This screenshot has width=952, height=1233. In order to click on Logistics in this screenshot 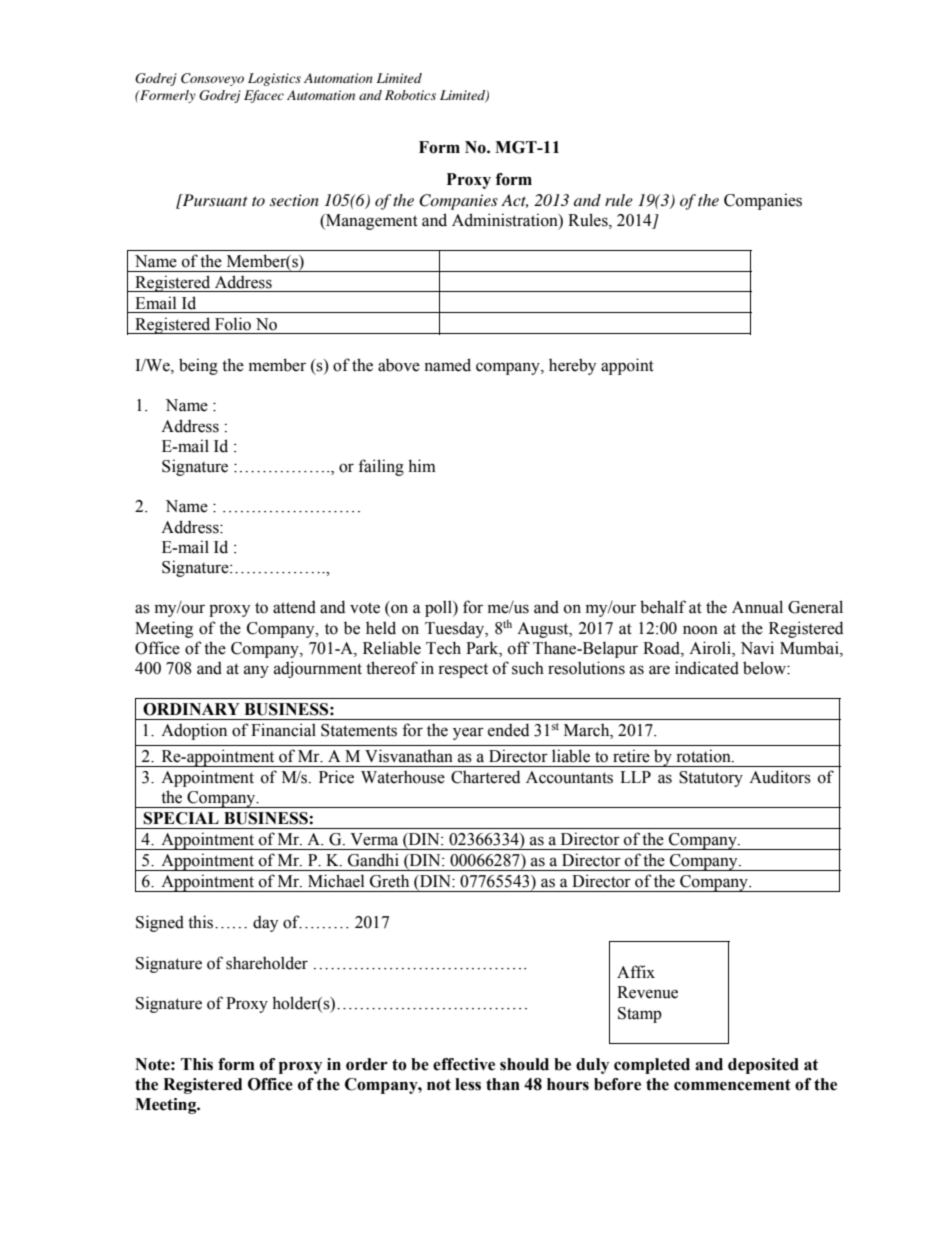, I will do `click(274, 79)`.
